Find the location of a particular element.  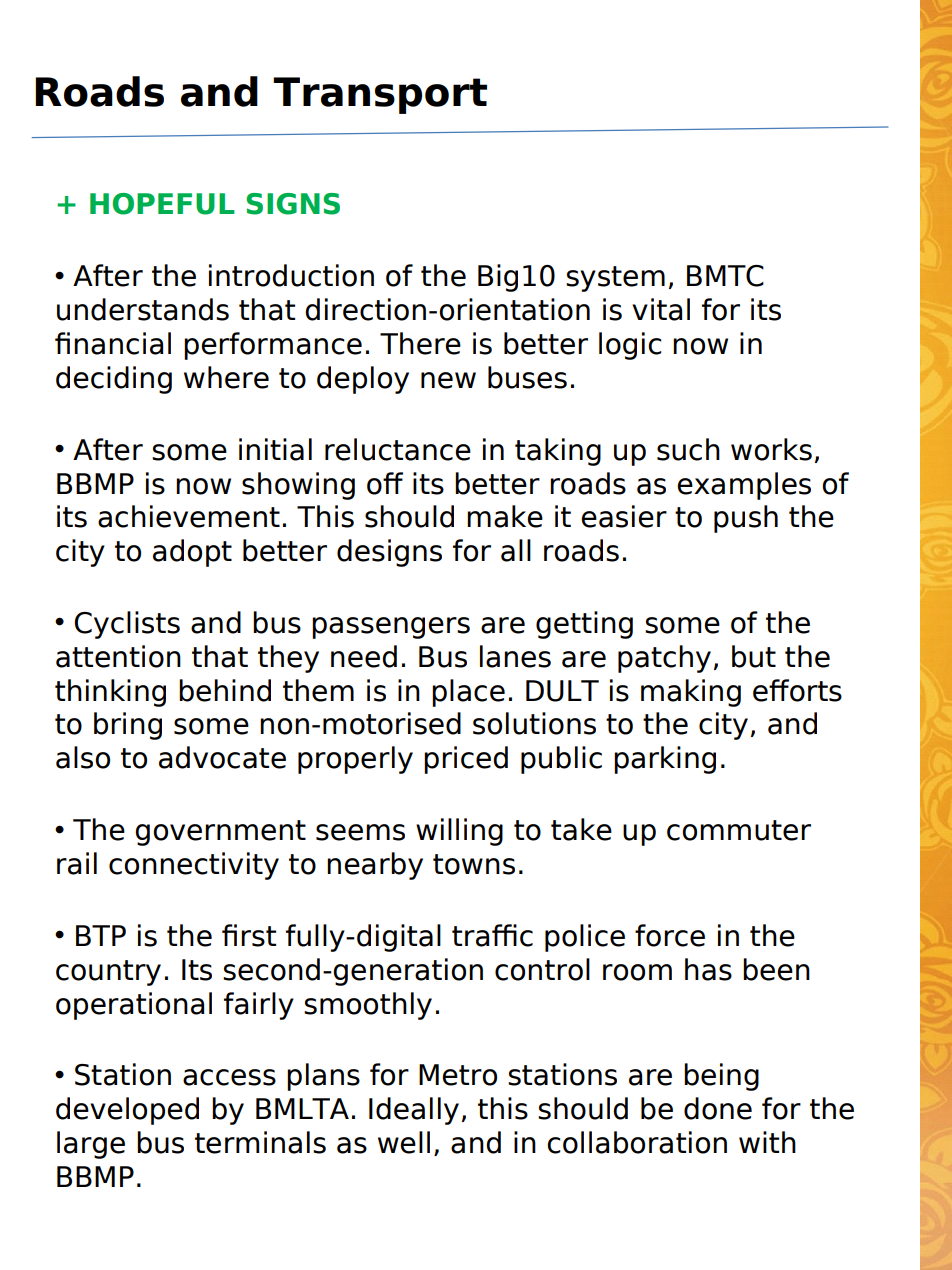

priced is located at coordinates (466, 760).
